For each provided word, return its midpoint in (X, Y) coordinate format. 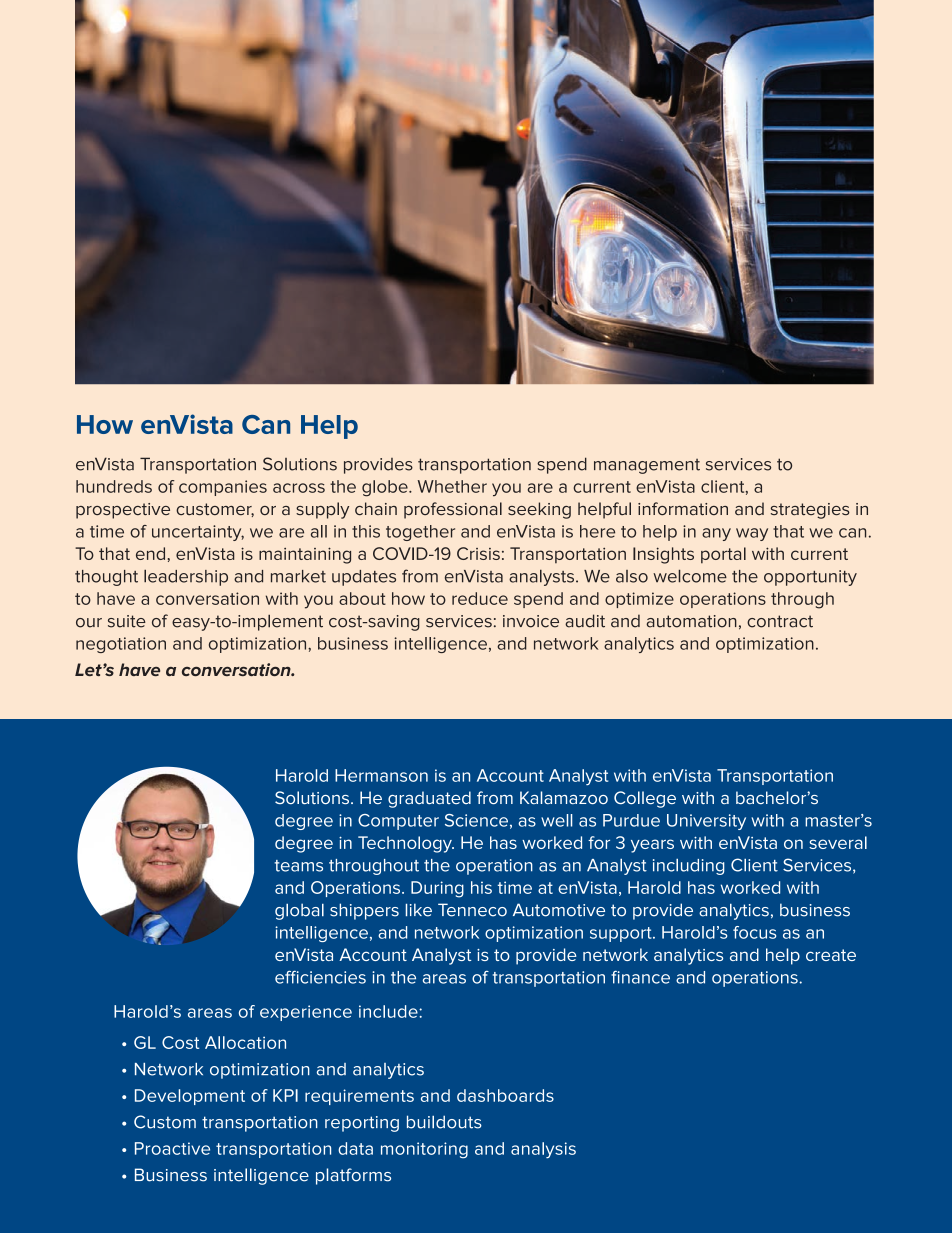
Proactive (172, 1148)
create (831, 955)
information (683, 508)
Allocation (245, 1042)
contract (780, 621)
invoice (531, 621)
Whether (452, 486)
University (706, 822)
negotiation (121, 645)
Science (476, 820)
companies (223, 488)
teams (298, 866)
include (389, 1011)
